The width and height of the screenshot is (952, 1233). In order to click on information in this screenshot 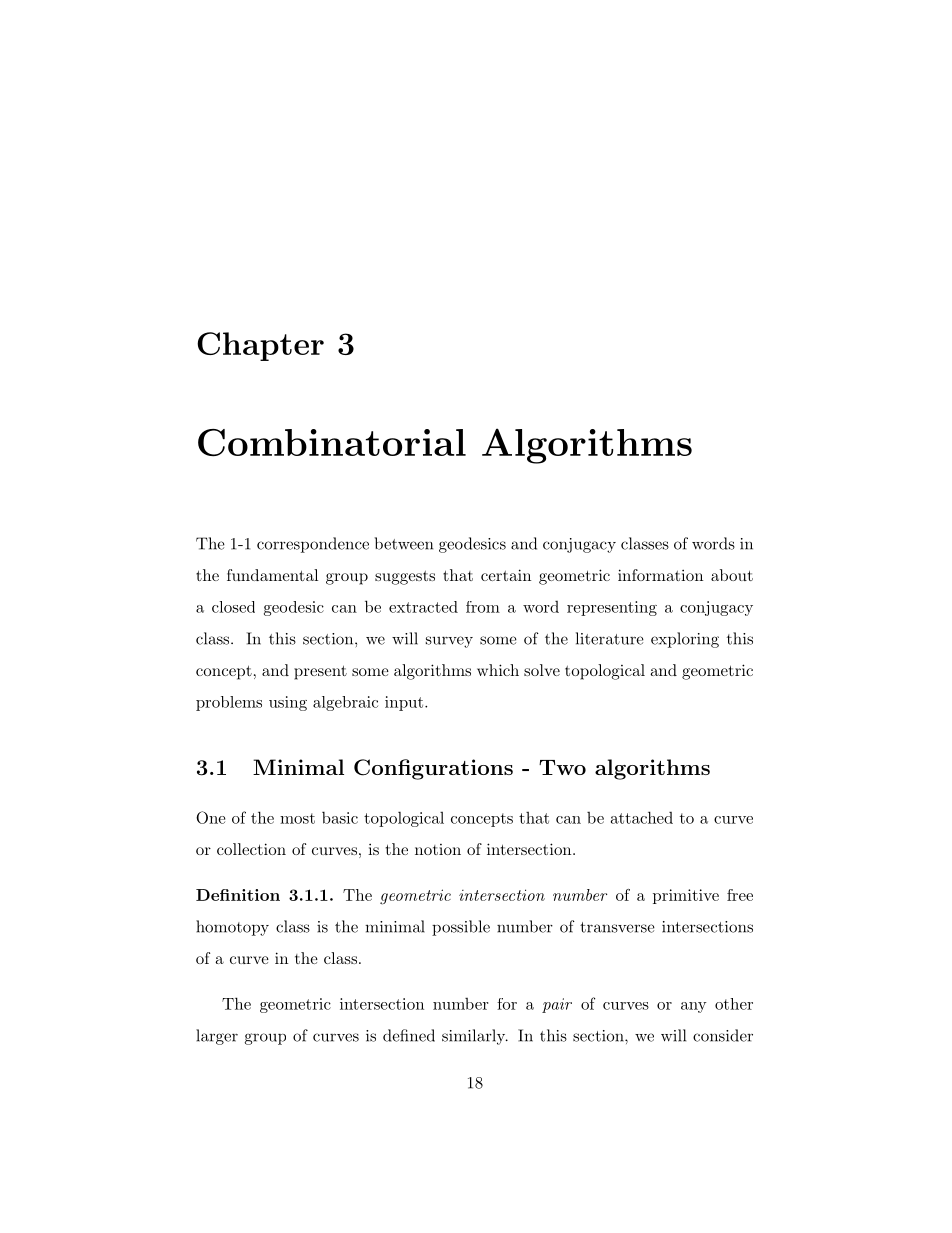, I will do `click(660, 575)`.
